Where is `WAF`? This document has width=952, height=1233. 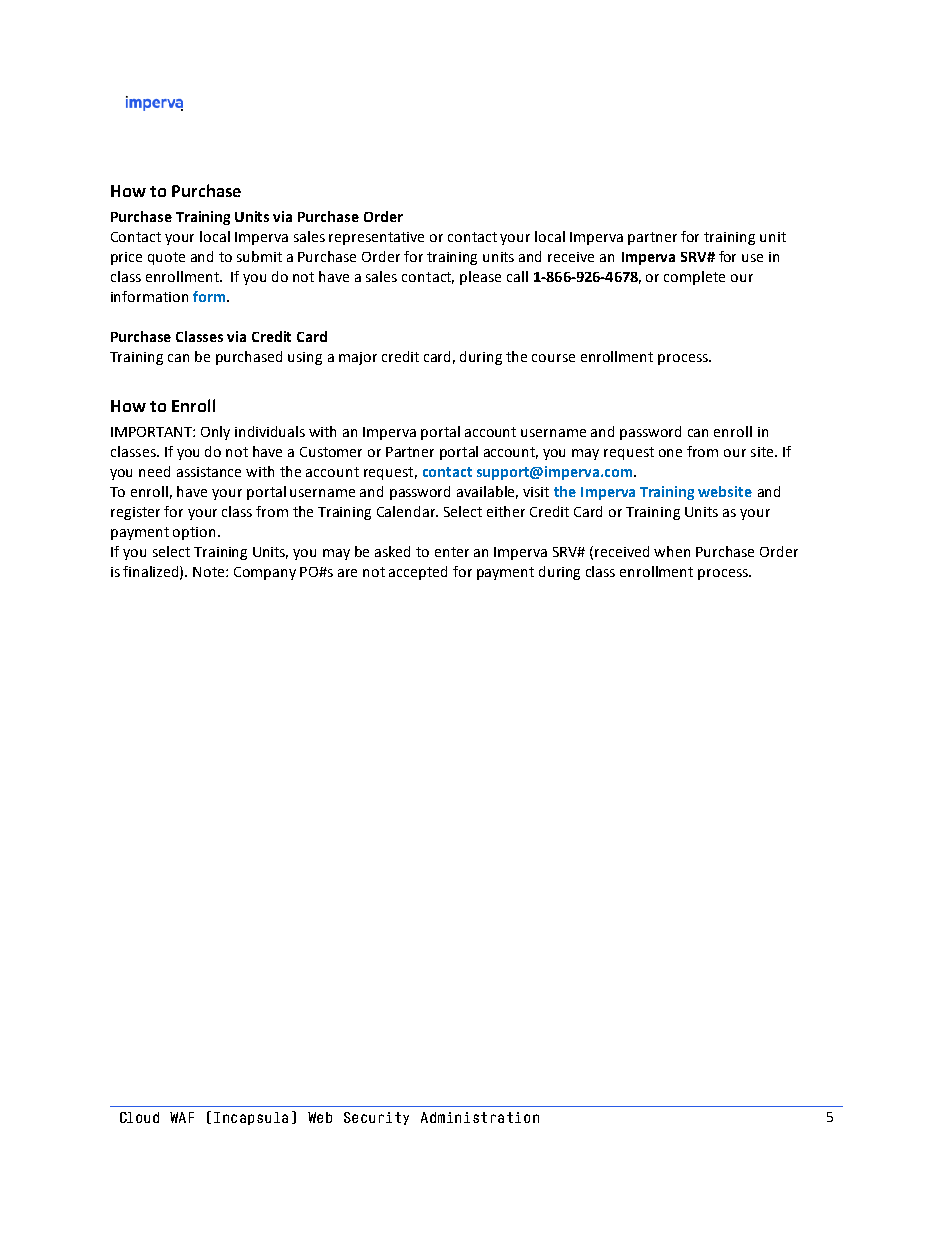
WAF is located at coordinates (182, 1117).
